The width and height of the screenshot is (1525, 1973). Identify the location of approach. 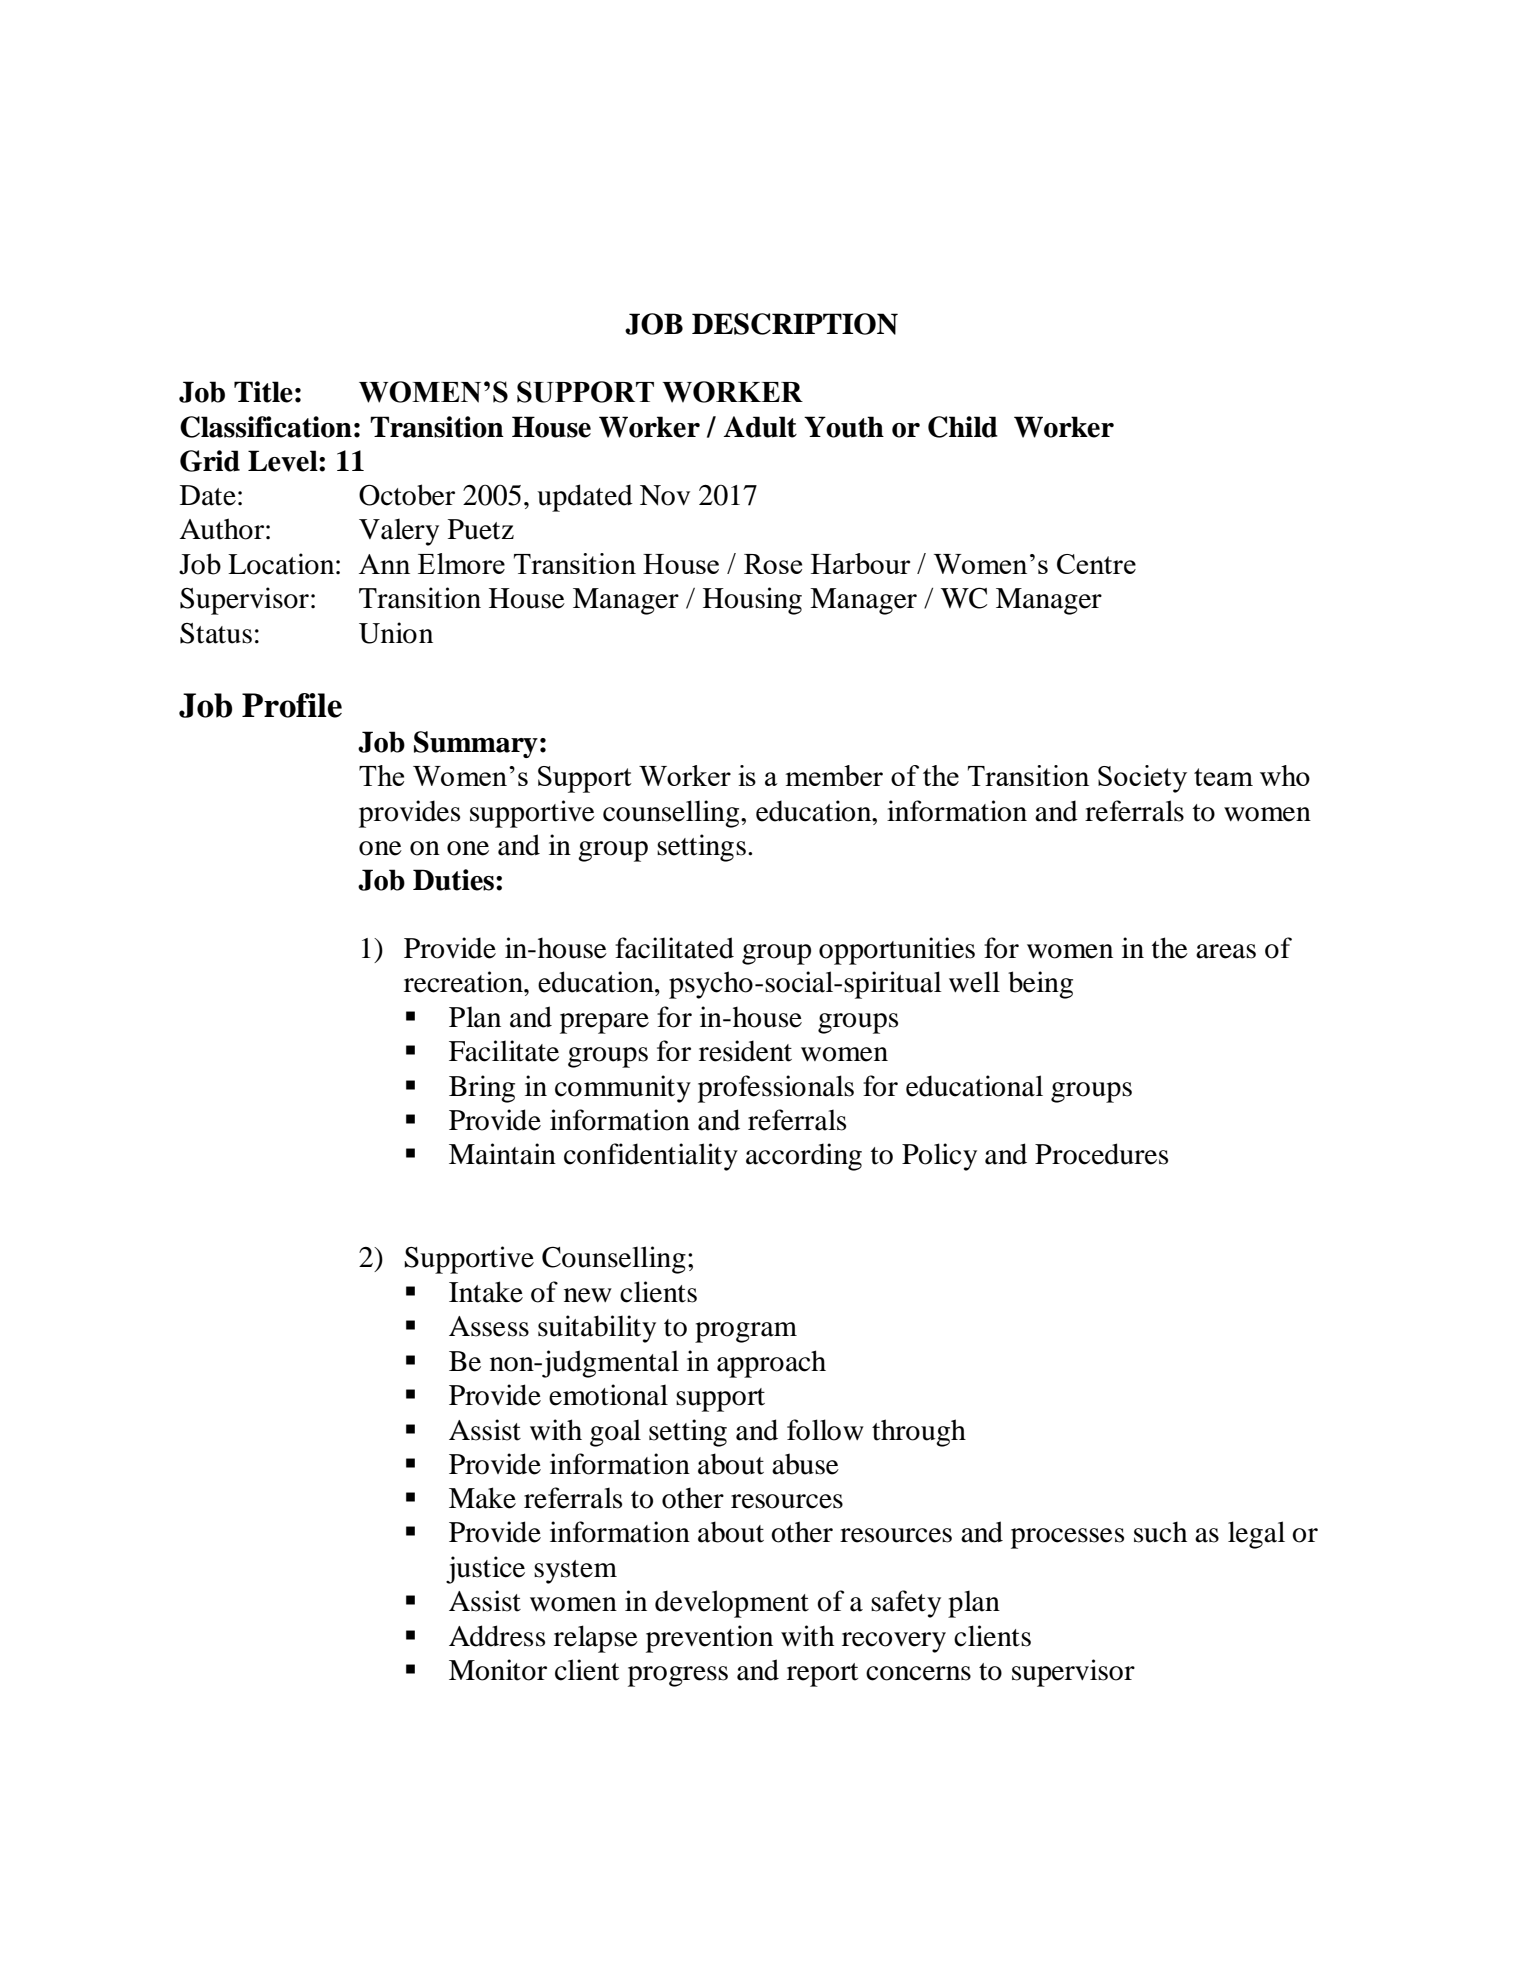
(771, 1364).
